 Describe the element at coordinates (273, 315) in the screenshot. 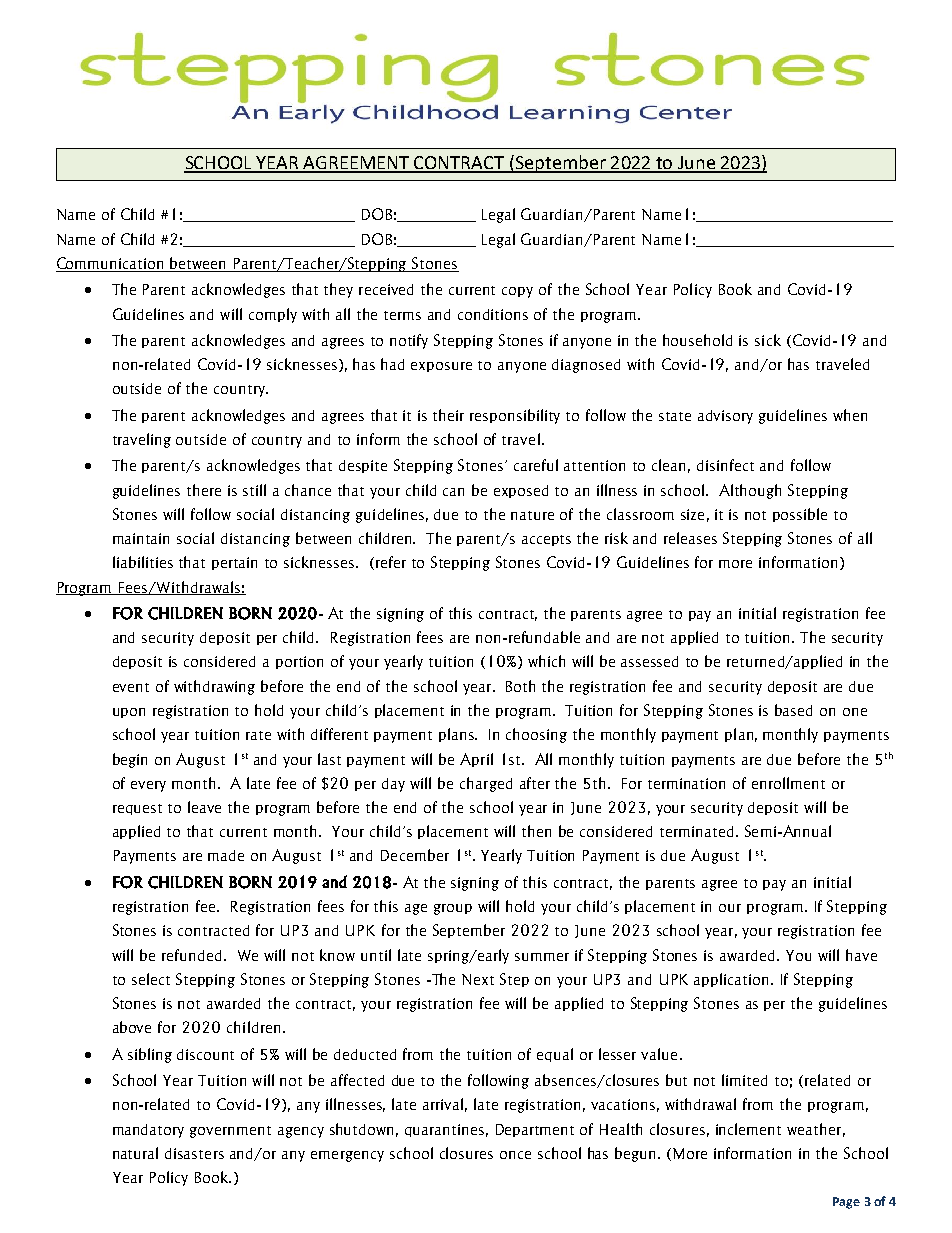

I see `comply` at that location.
